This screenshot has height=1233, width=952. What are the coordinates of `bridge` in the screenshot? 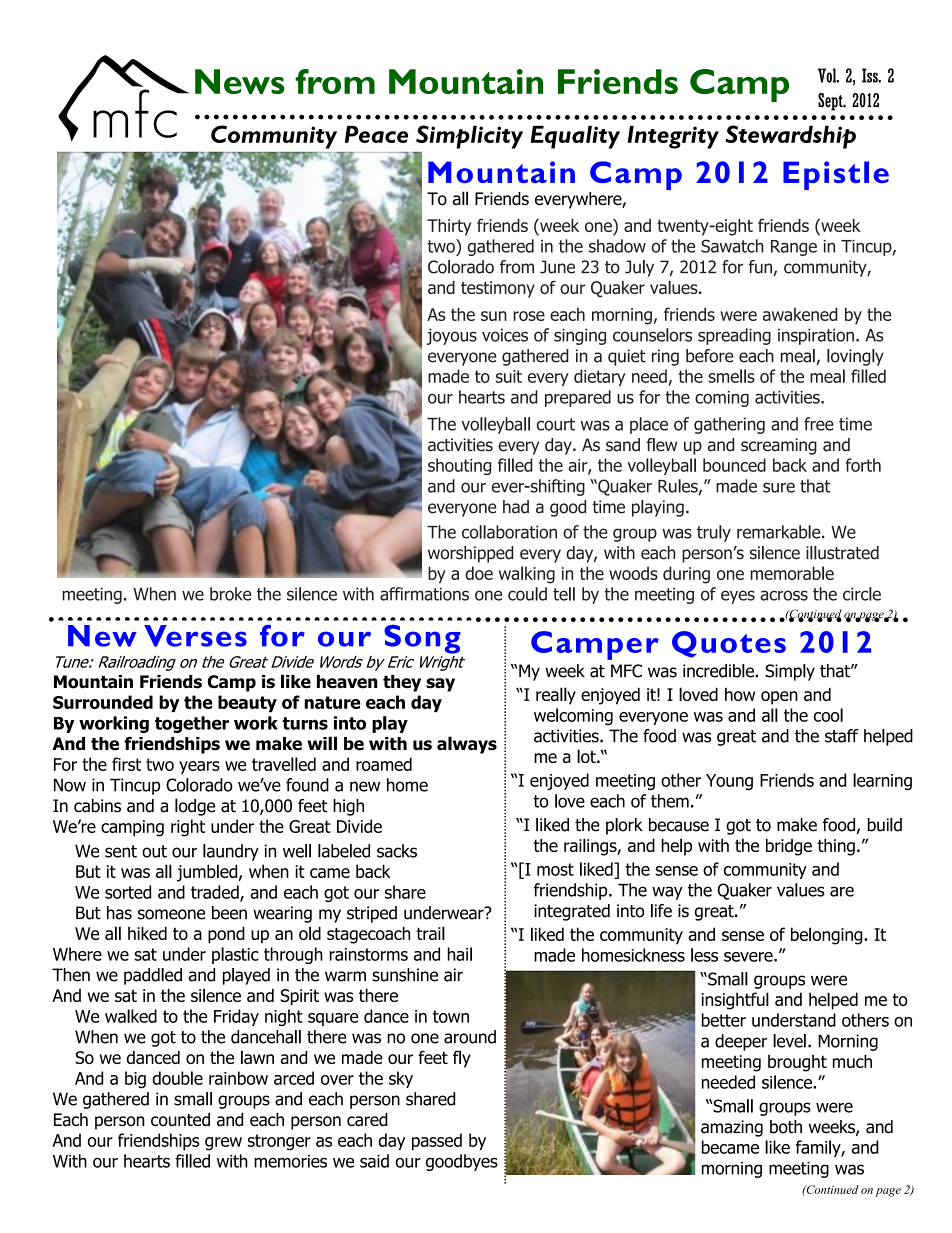 It's located at (789, 847).
